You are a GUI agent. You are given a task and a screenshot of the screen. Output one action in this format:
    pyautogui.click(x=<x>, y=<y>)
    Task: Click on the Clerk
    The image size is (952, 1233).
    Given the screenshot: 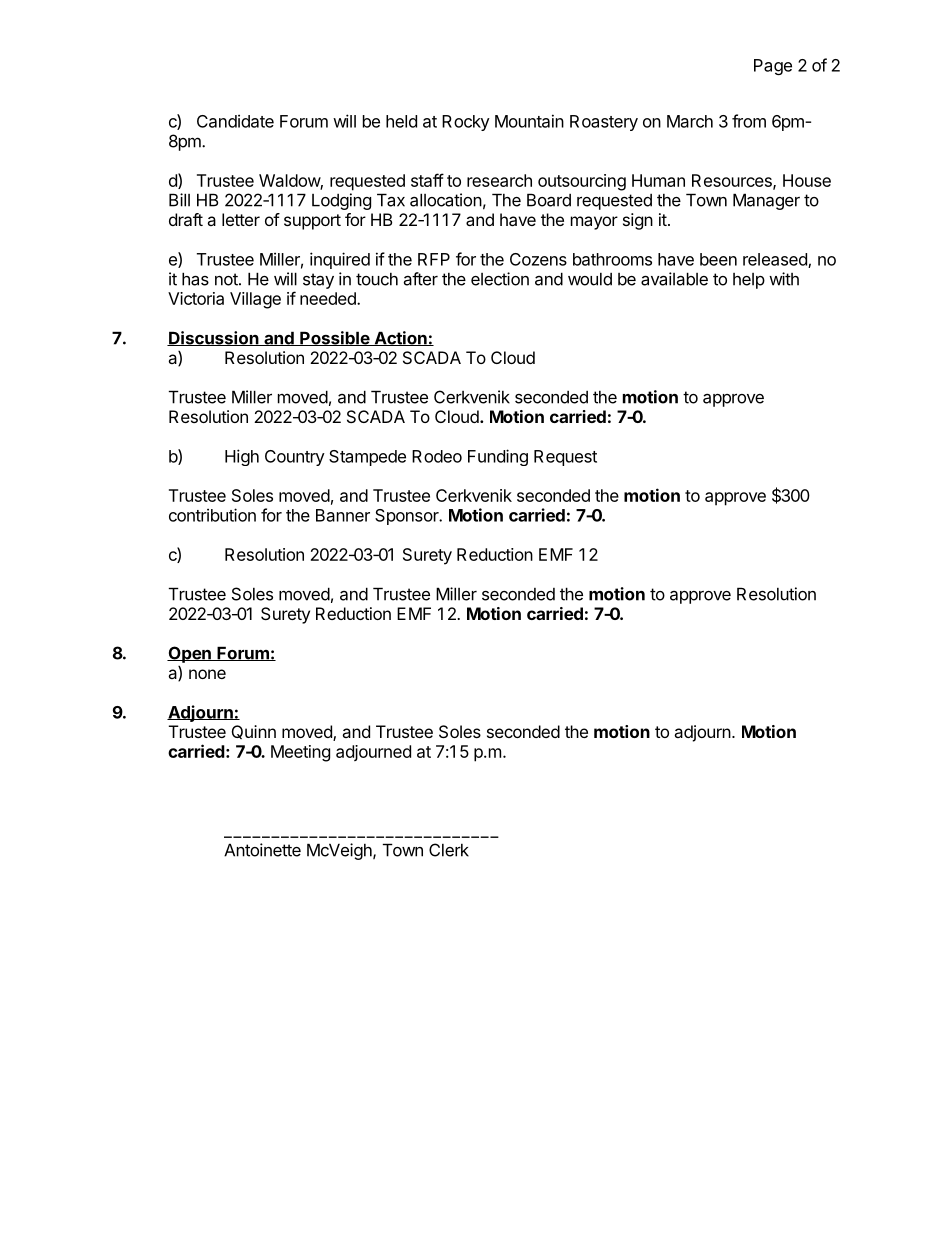 What is the action you would take?
    pyautogui.click(x=449, y=850)
